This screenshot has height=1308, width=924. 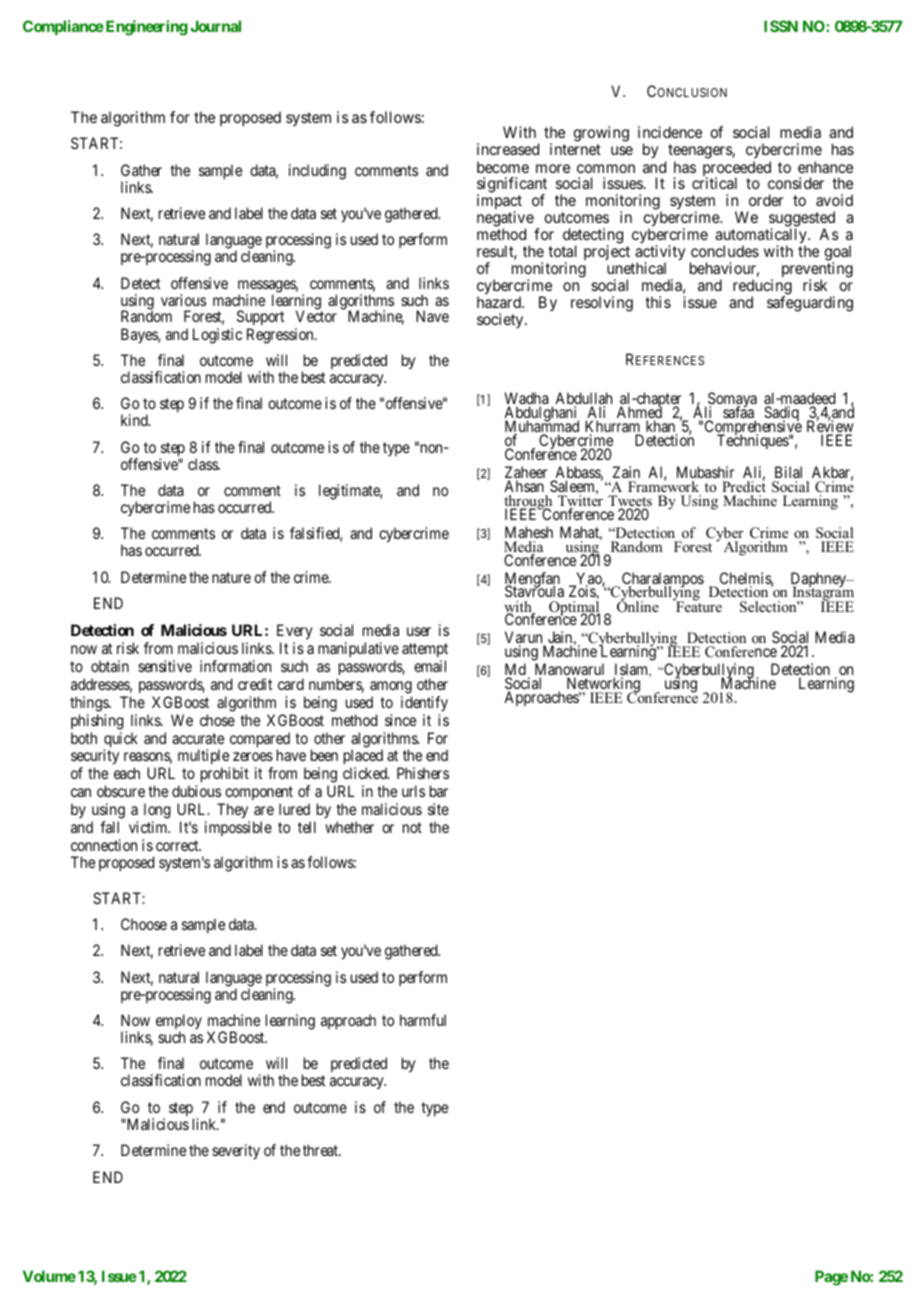 What do you see at coordinates (236, 1151) in the screenshot?
I see `severity` at bounding box center [236, 1151].
